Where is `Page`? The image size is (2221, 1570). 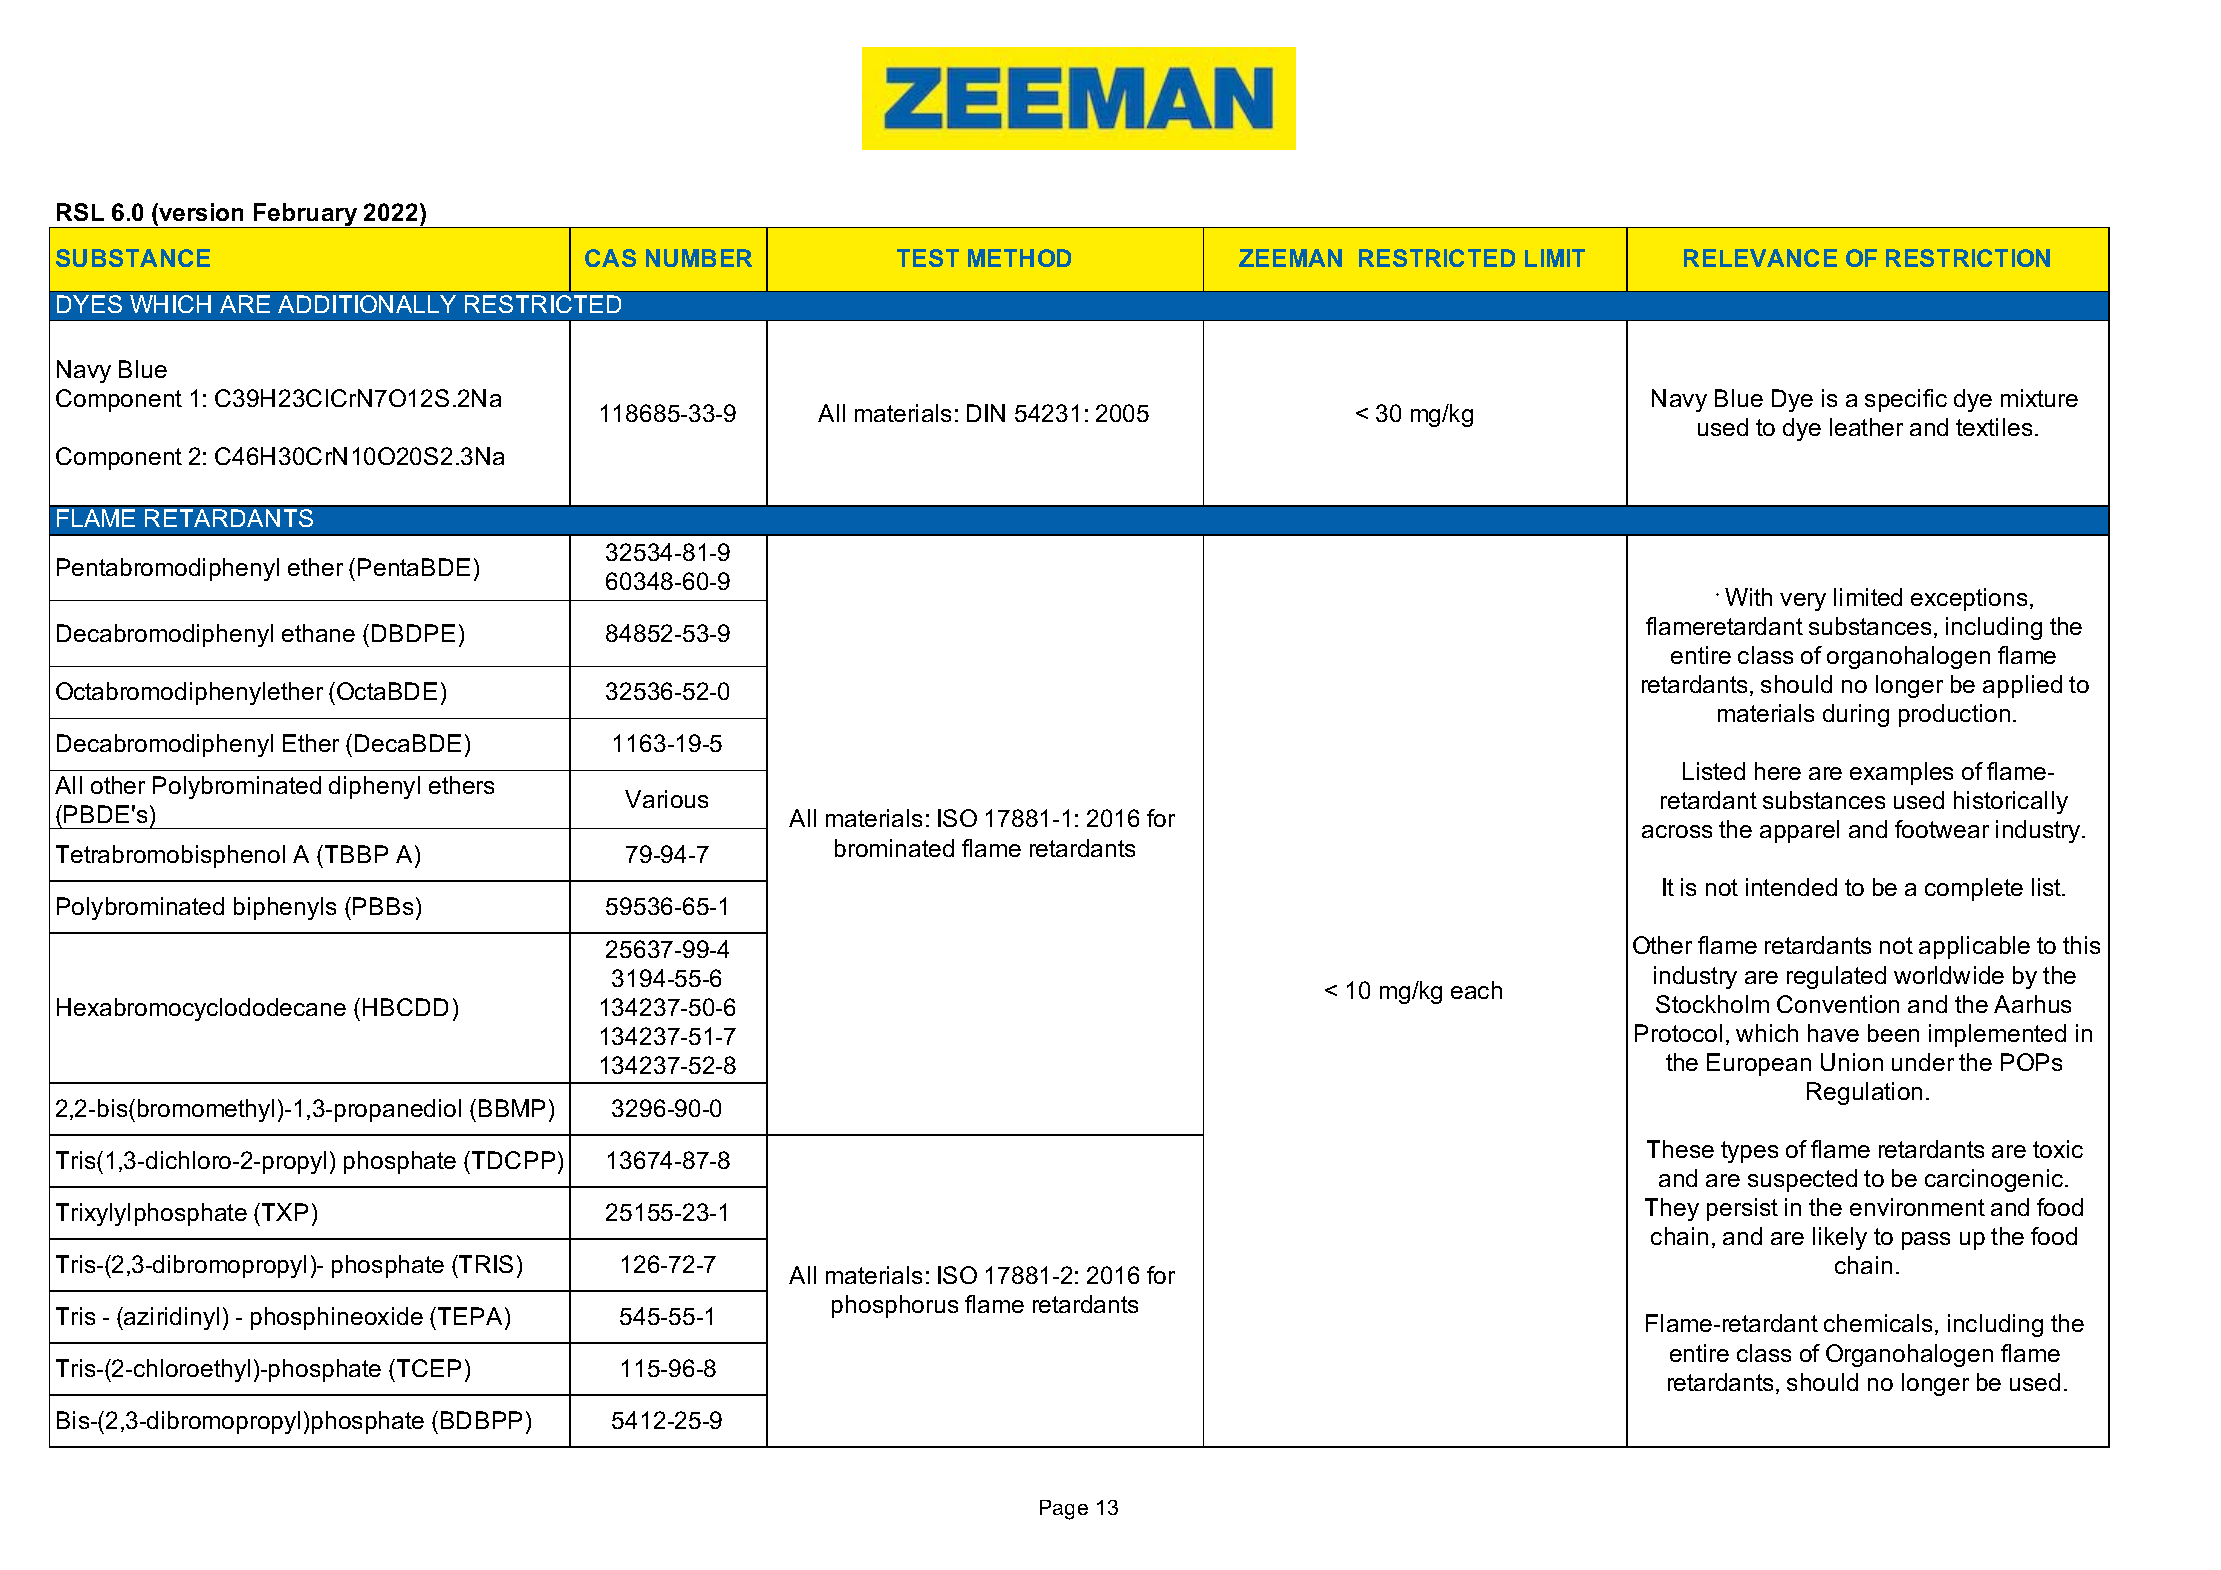
Page is located at coordinates (1064, 1510).
